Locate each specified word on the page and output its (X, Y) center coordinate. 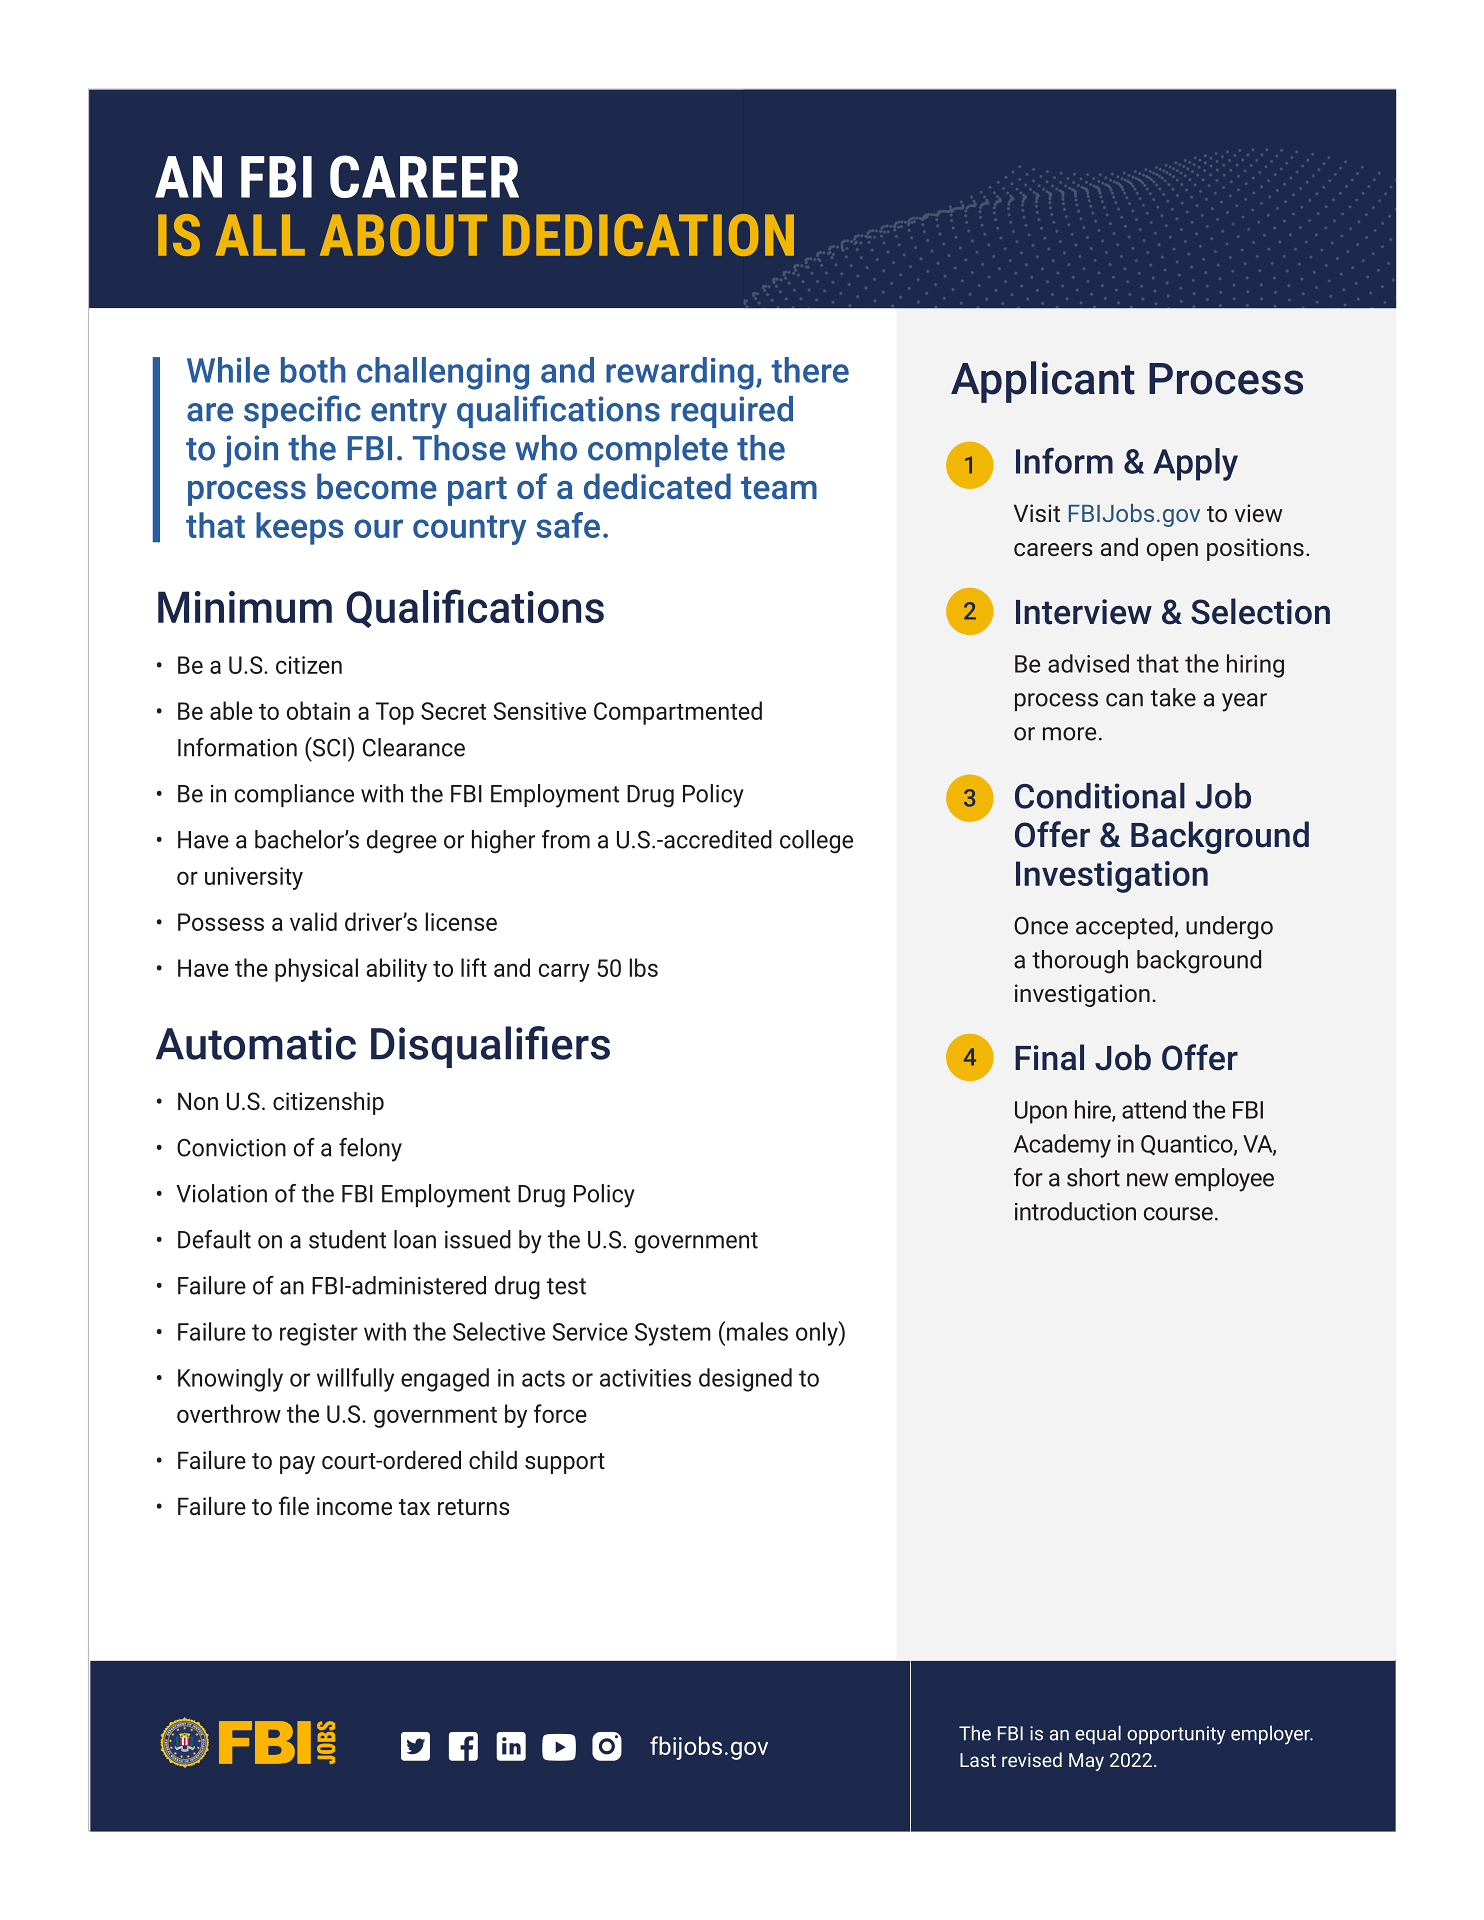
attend (1154, 1109)
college (816, 842)
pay (297, 1465)
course (1178, 1214)
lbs (643, 967)
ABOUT (403, 235)
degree (402, 842)
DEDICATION (648, 235)
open (1172, 552)
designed (745, 1380)
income (354, 1506)
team (779, 488)
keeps (299, 528)
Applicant (1043, 382)
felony (370, 1150)
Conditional (1100, 796)
